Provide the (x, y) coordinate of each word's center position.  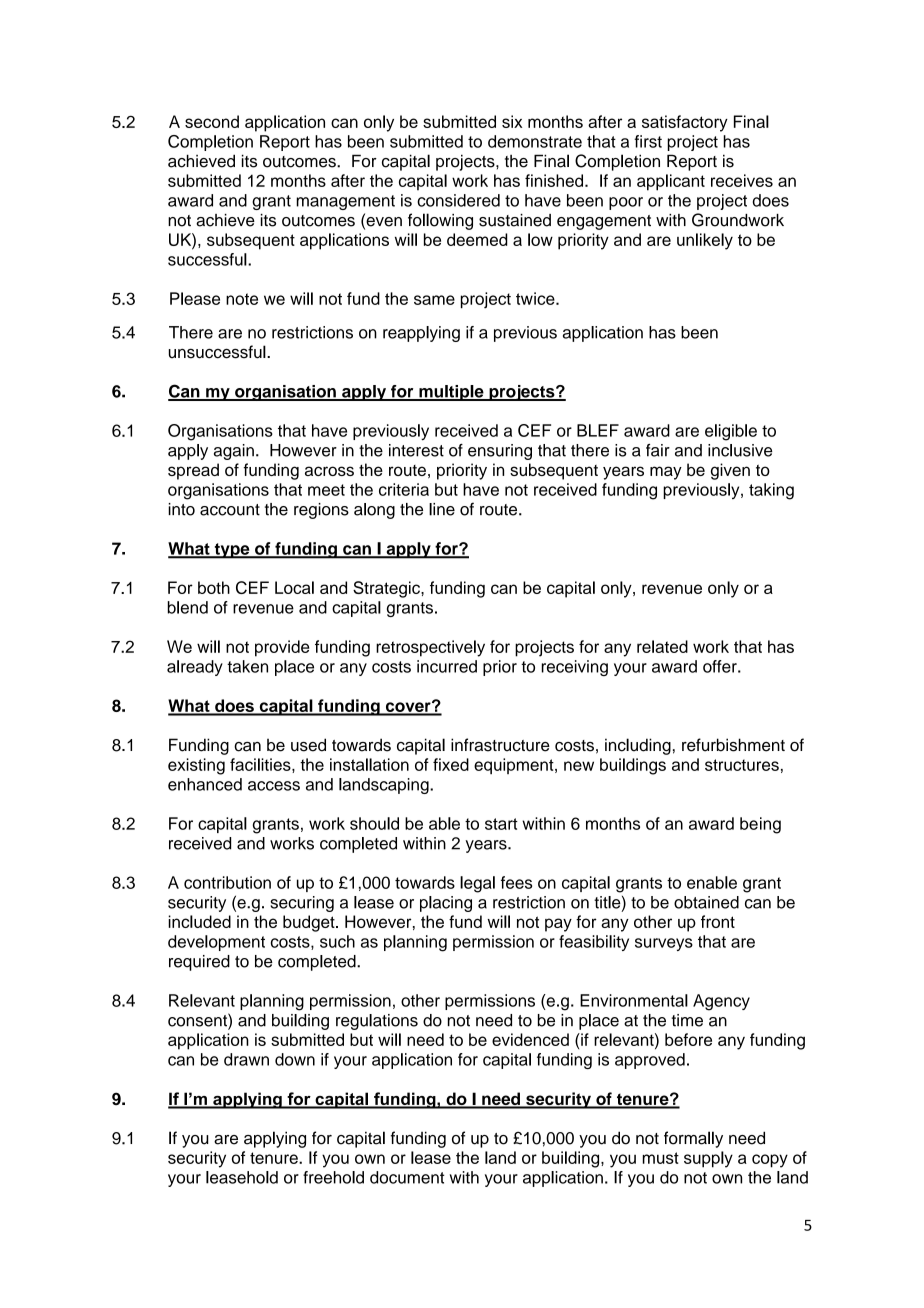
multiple (451, 393)
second (212, 121)
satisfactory (685, 123)
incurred (447, 666)
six (512, 121)
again (234, 452)
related (662, 646)
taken (247, 666)
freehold (333, 1177)
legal (477, 884)
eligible (731, 432)
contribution (227, 882)
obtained (706, 902)
